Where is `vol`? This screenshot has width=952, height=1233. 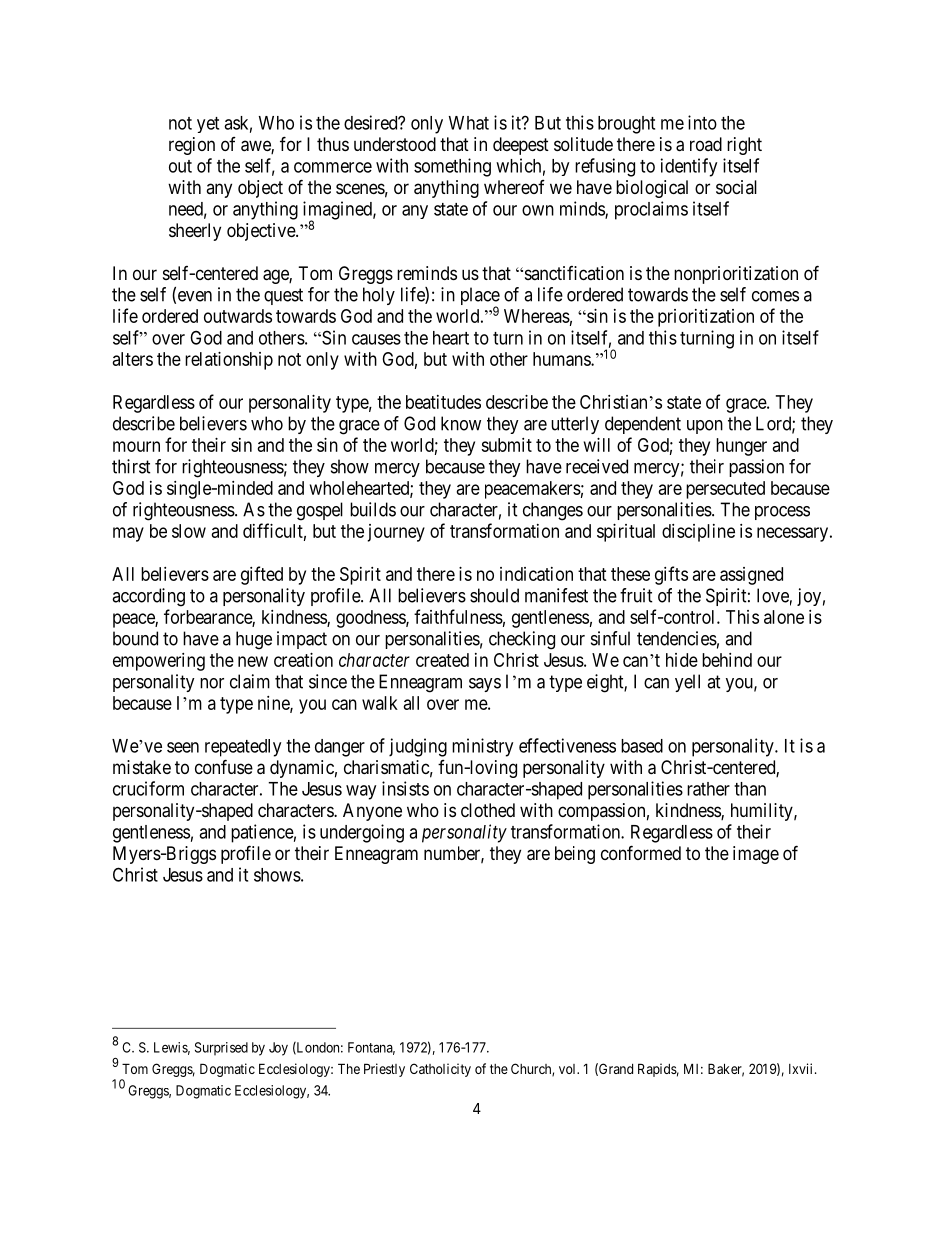
vol is located at coordinates (569, 1069).
